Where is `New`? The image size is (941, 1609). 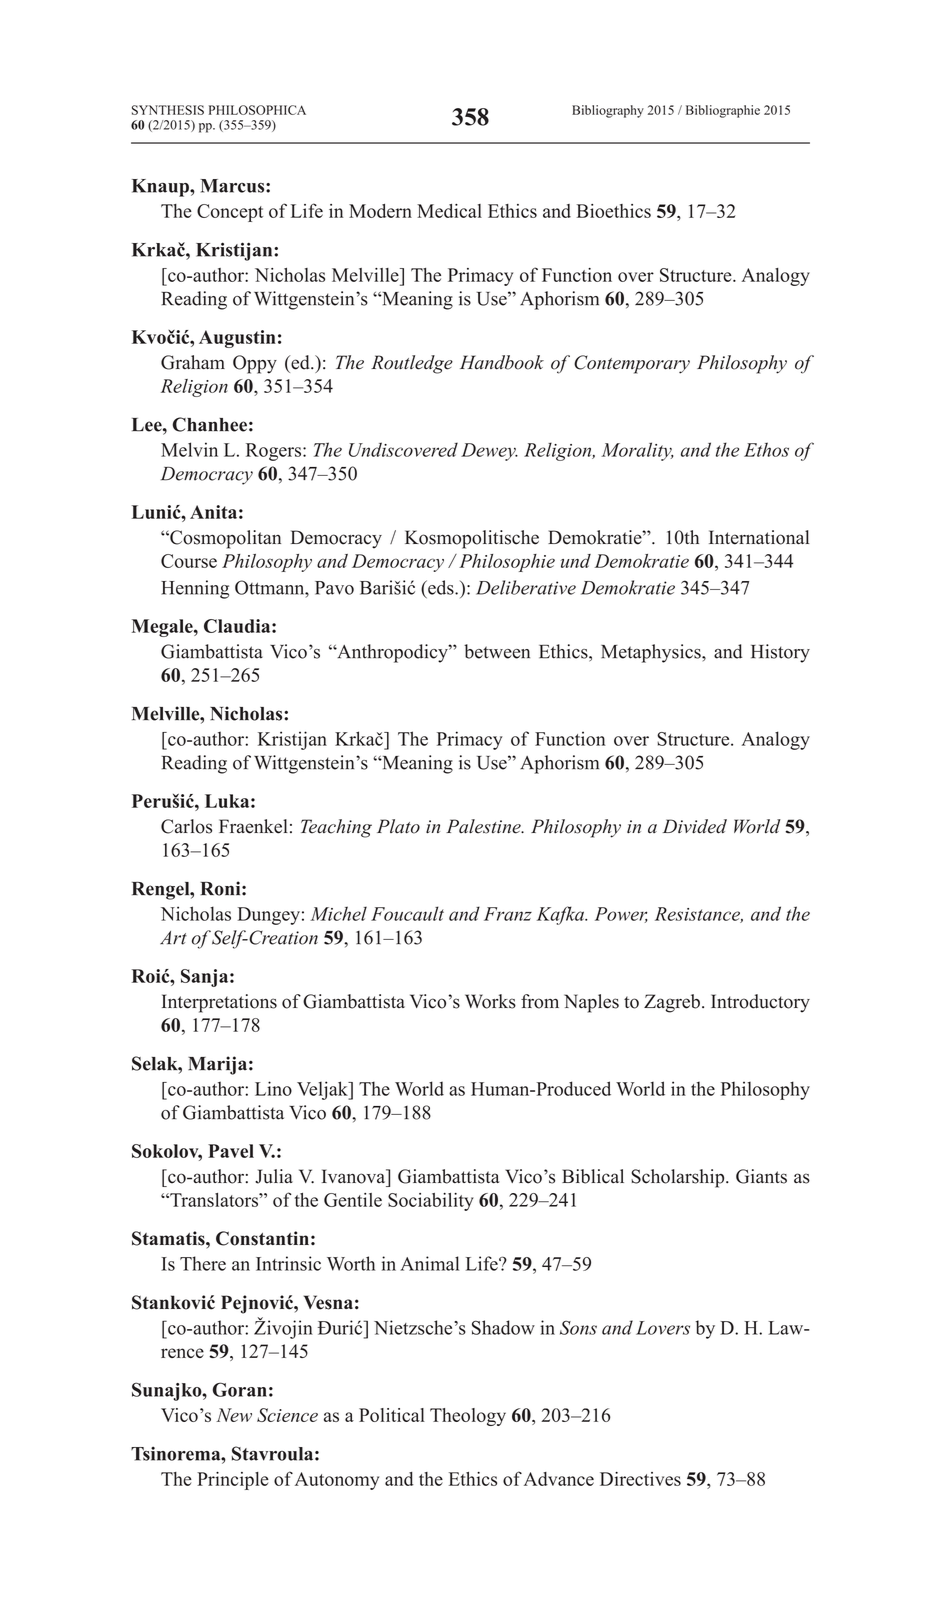
New is located at coordinates (234, 1415).
